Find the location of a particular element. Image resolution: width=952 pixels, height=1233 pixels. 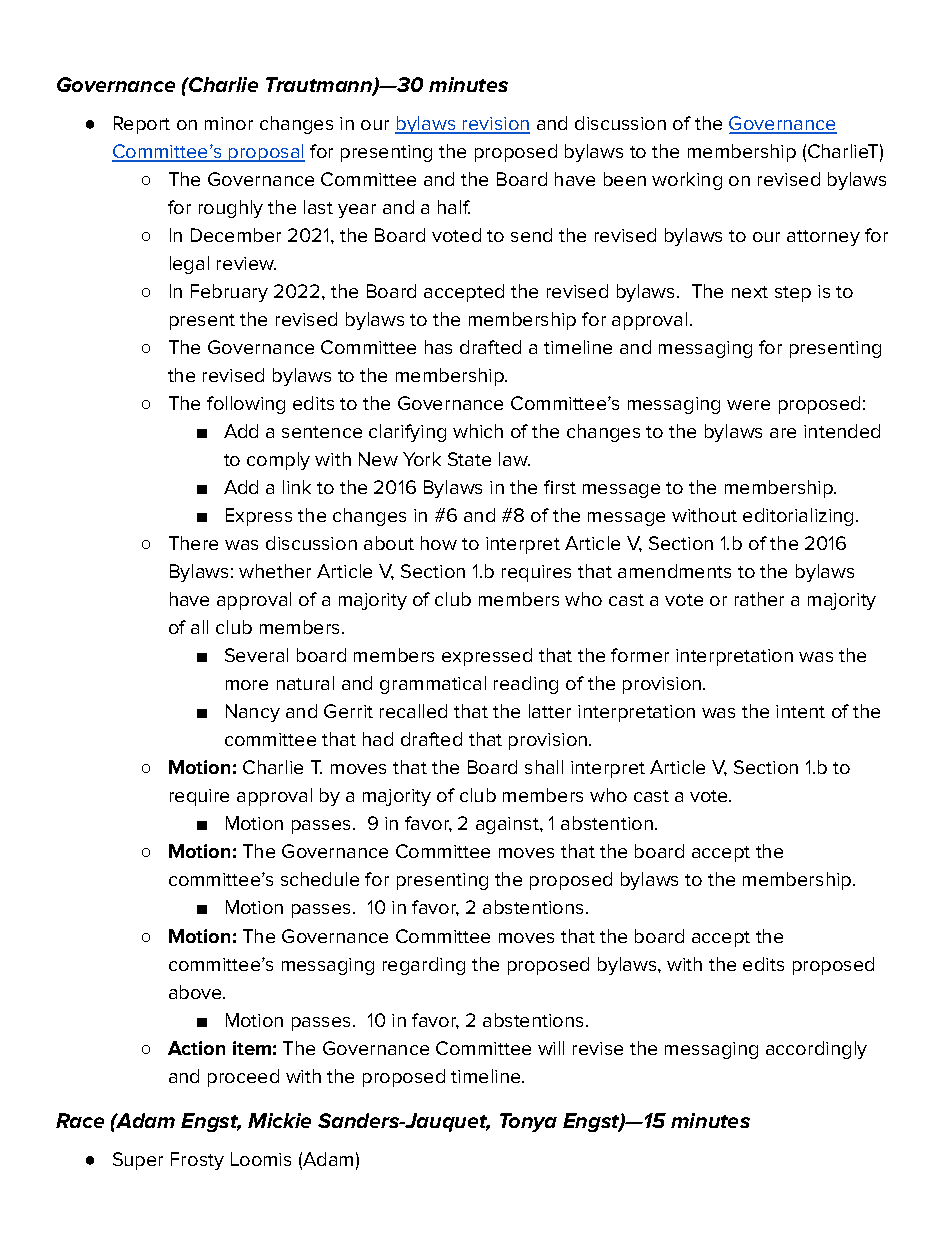

Several is located at coordinates (256, 655).
